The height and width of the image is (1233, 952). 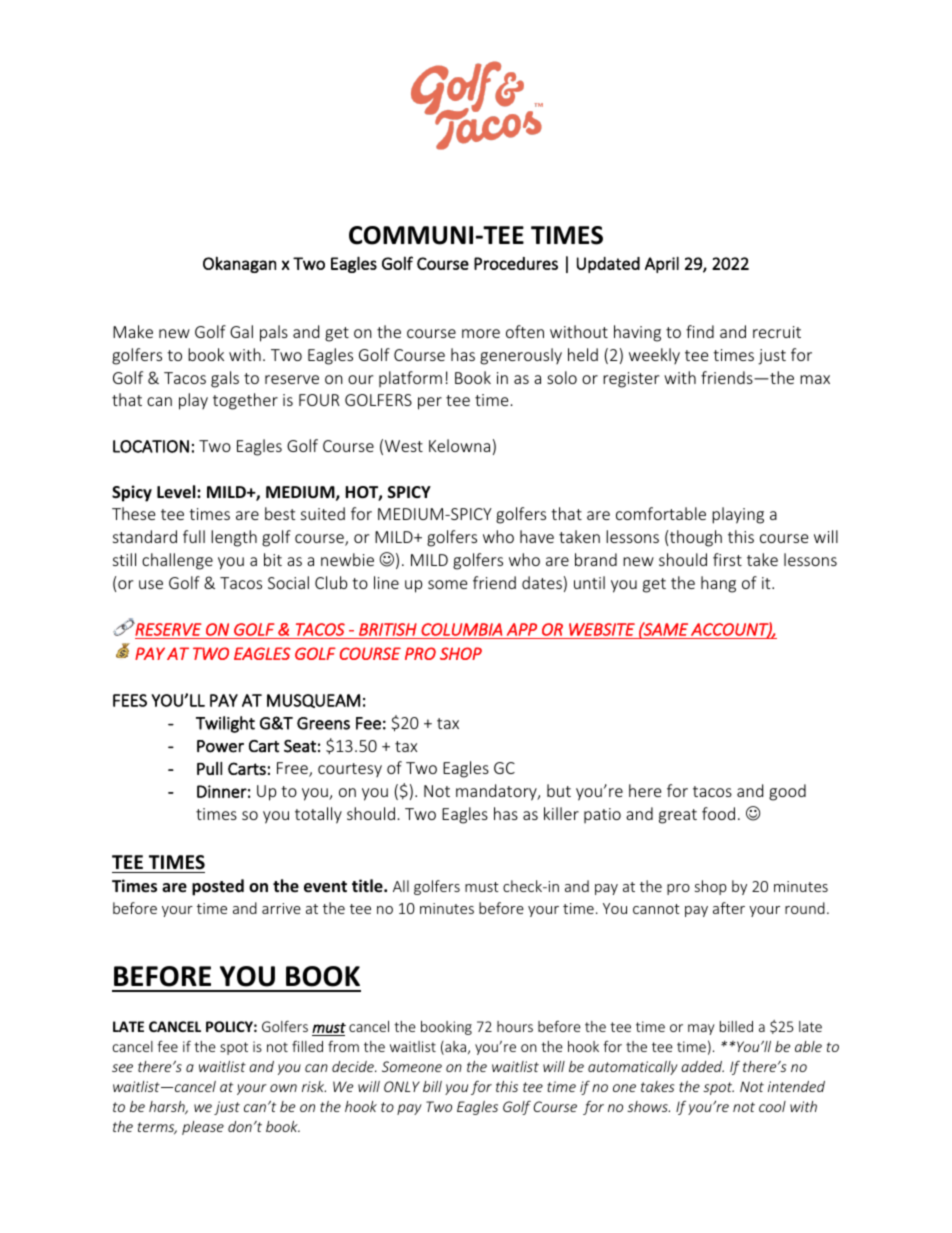 I want to click on harsh, so click(x=168, y=1107).
